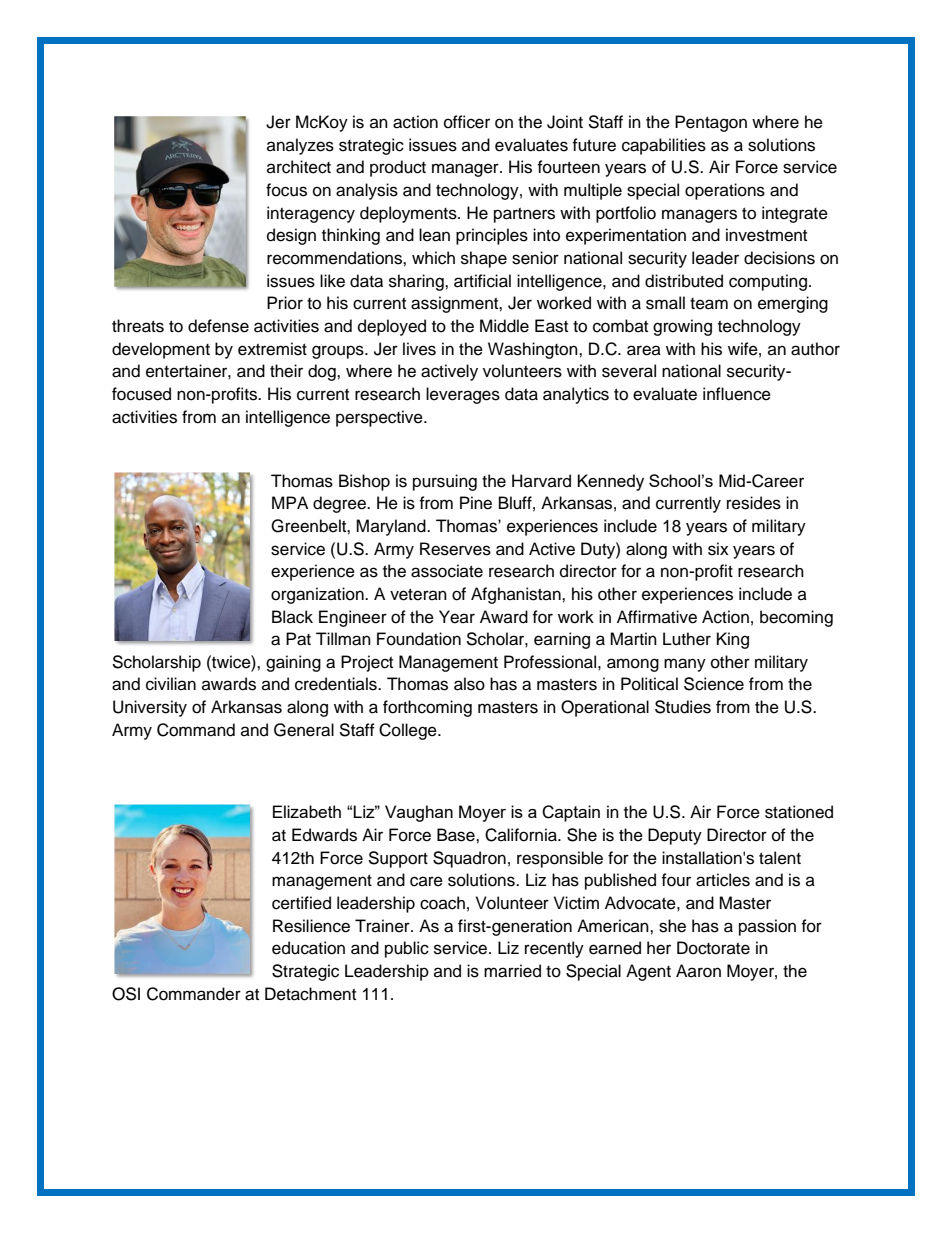 This screenshot has height=1233, width=952. I want to click on leverages, so click(463, 395).
